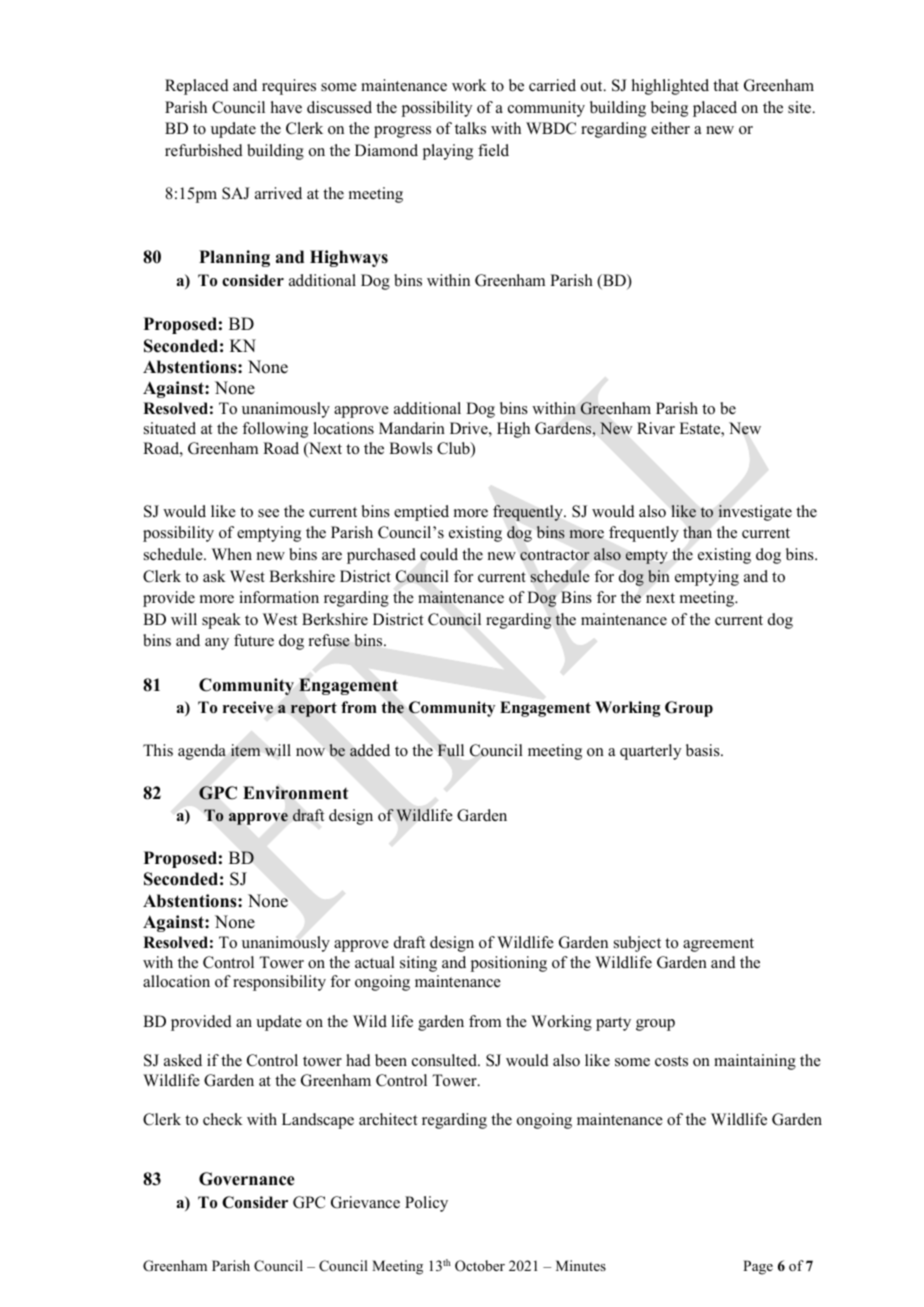  I want to click on refurbished, so click(204, 150).
